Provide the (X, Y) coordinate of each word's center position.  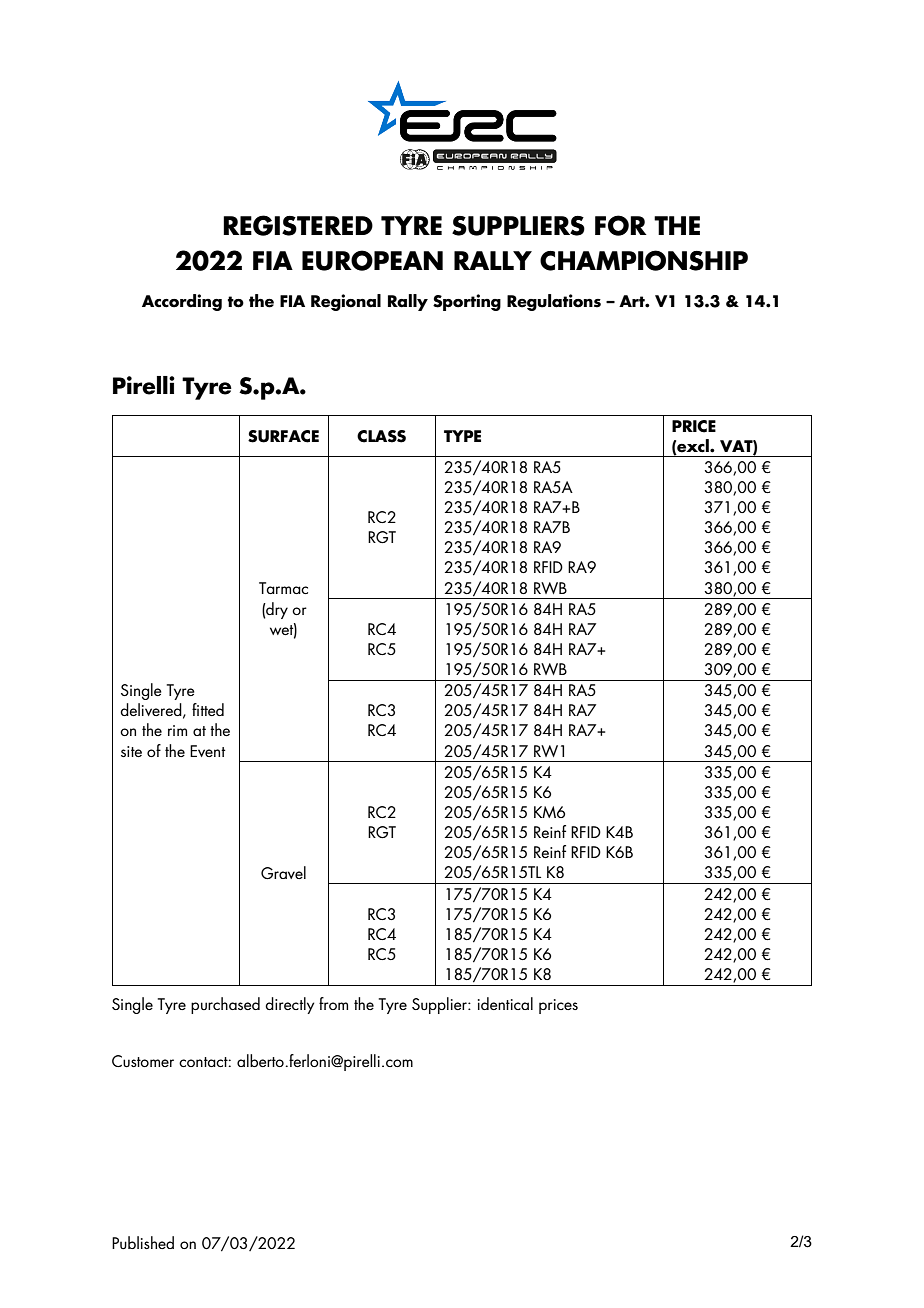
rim (177, 730)
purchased (225, 1005)
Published (143, 1243)
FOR (621, 225)
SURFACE (283, 436)
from (333, 1003)
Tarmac (283, 588)
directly (289, 1005)
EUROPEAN (372, 260)
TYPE (462, 436)
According (182, 302)
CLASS (381, 436)
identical (505, 1003)
